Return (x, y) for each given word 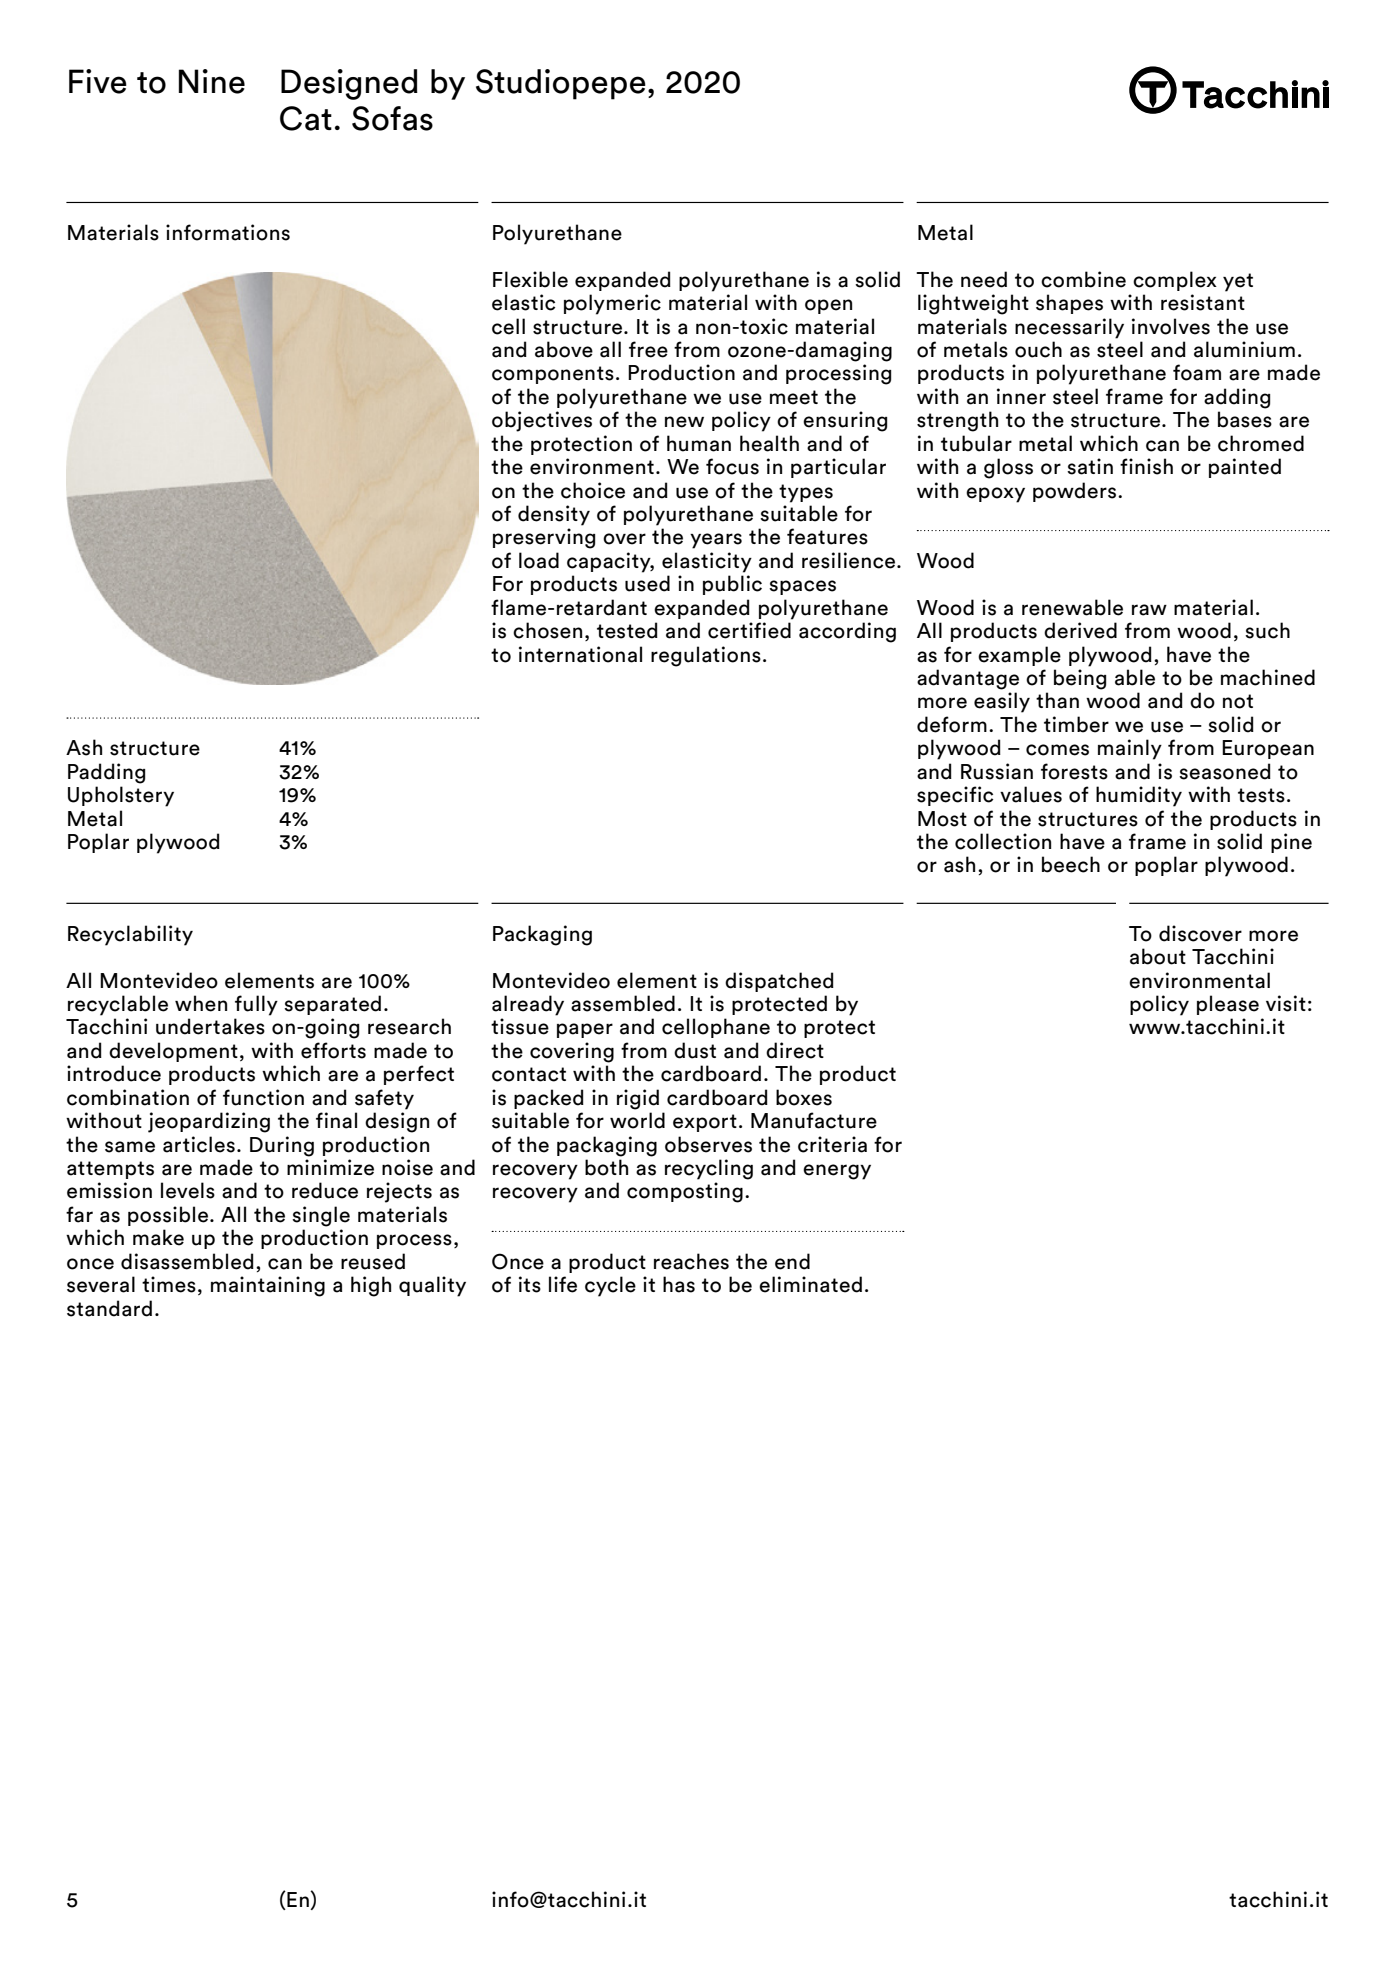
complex (1175, 281)
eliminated (810, 1284)
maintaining (268, 1286)
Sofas (392, 118)
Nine (212, 81)
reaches (691, 1261)
